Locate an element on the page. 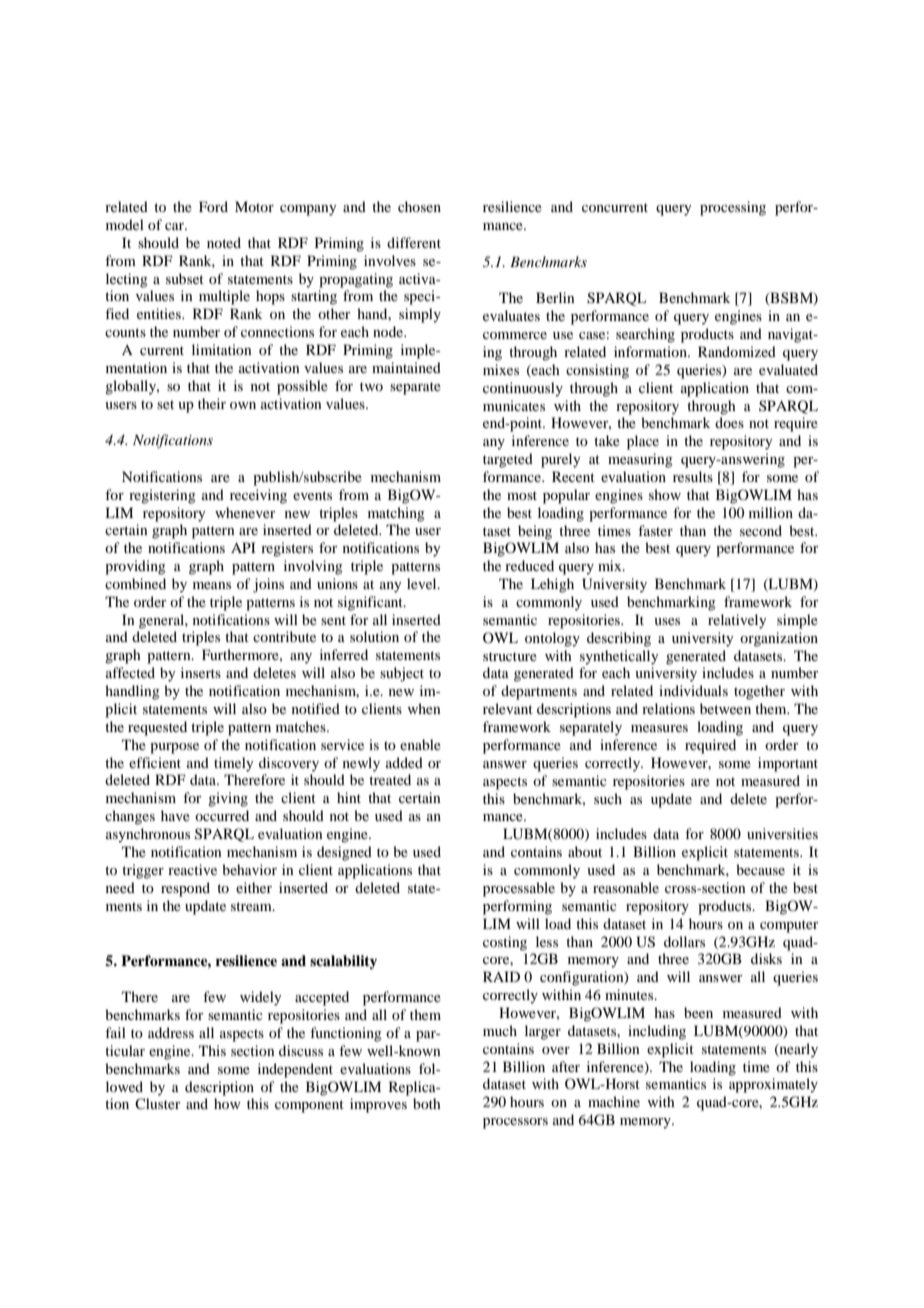  purpose is located at coordinates (174, 748).
